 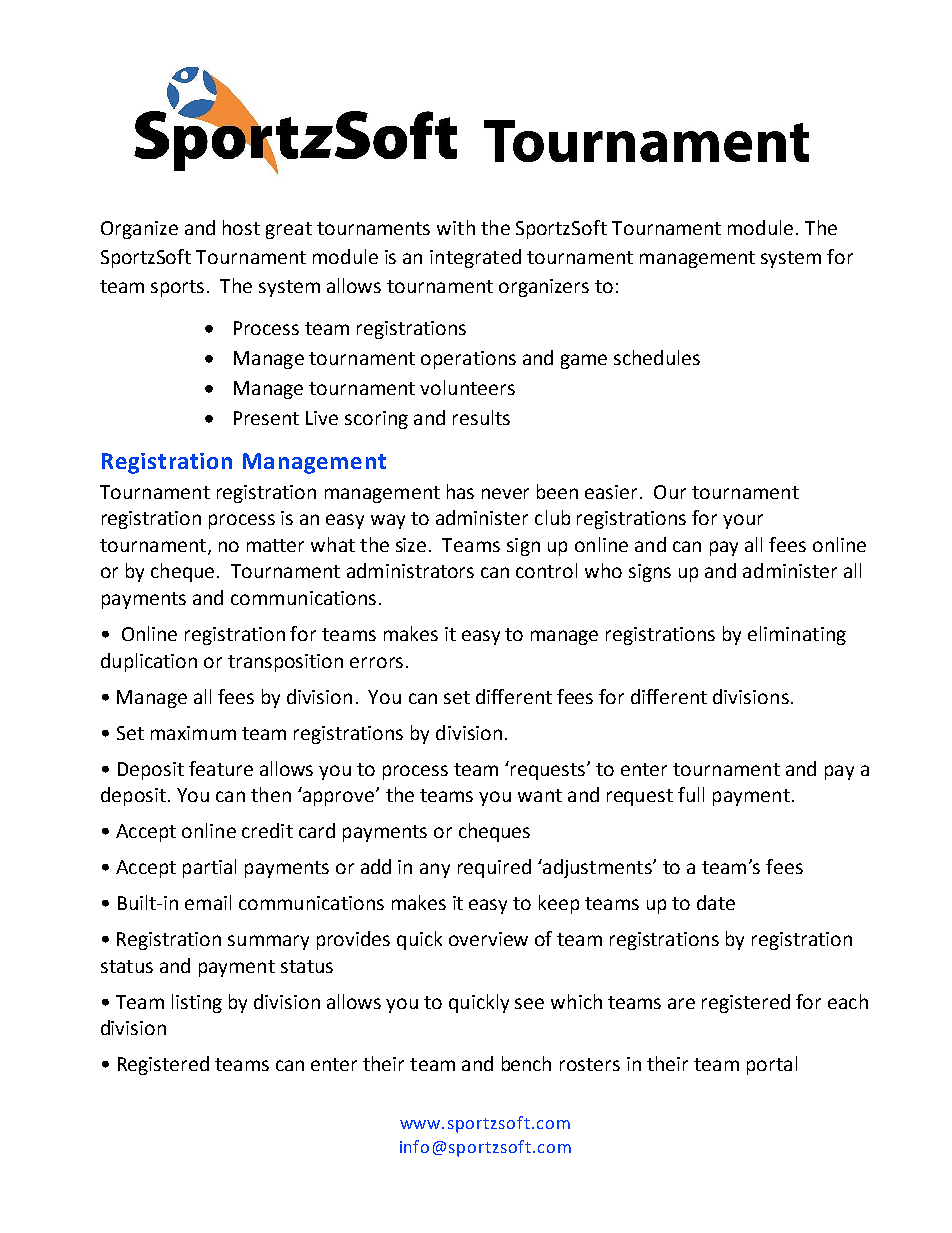 I want to click on your, so click(x=743, y=521).
